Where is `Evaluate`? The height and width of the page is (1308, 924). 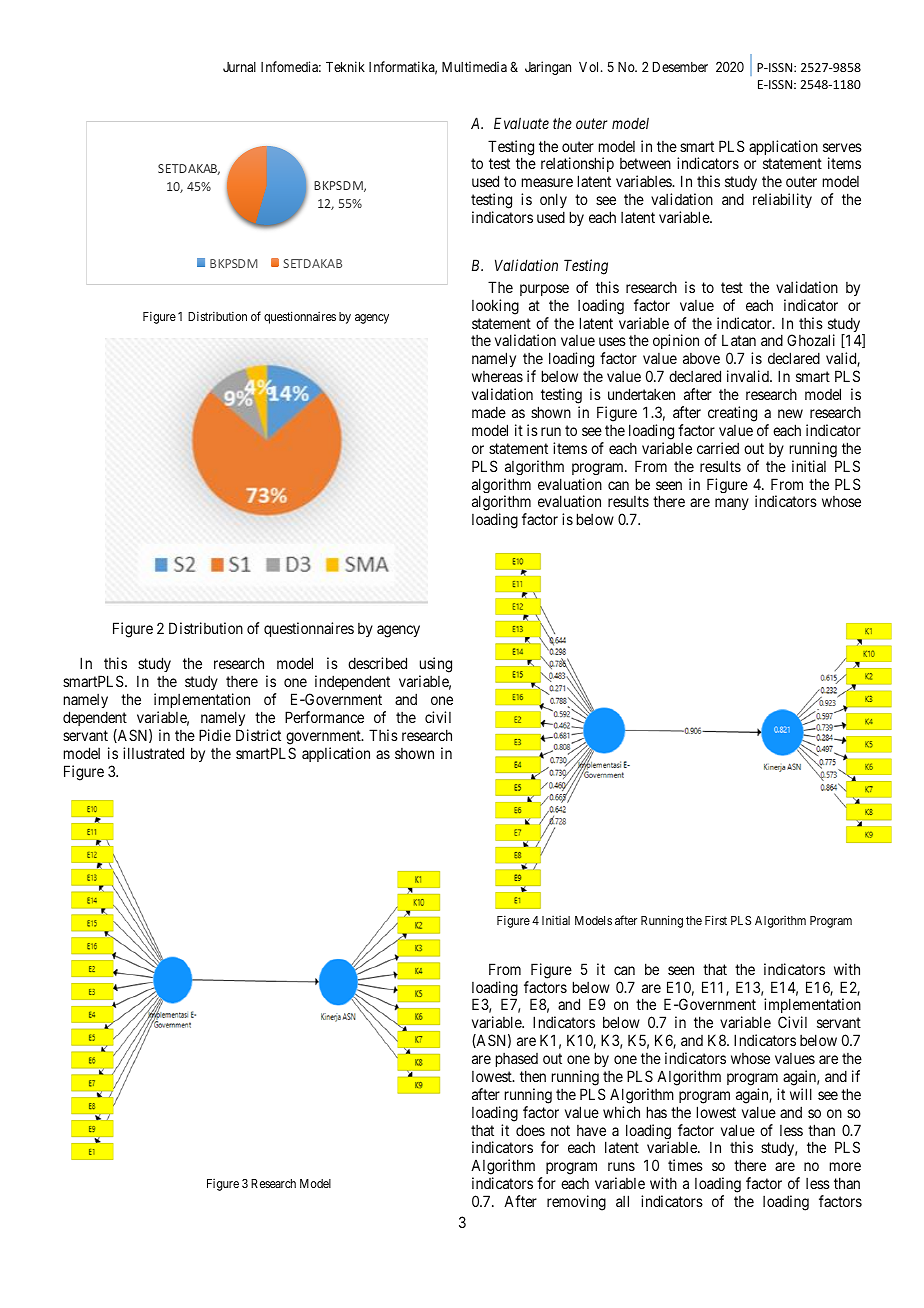
Evaluate is located at coordinates (521, 123).
